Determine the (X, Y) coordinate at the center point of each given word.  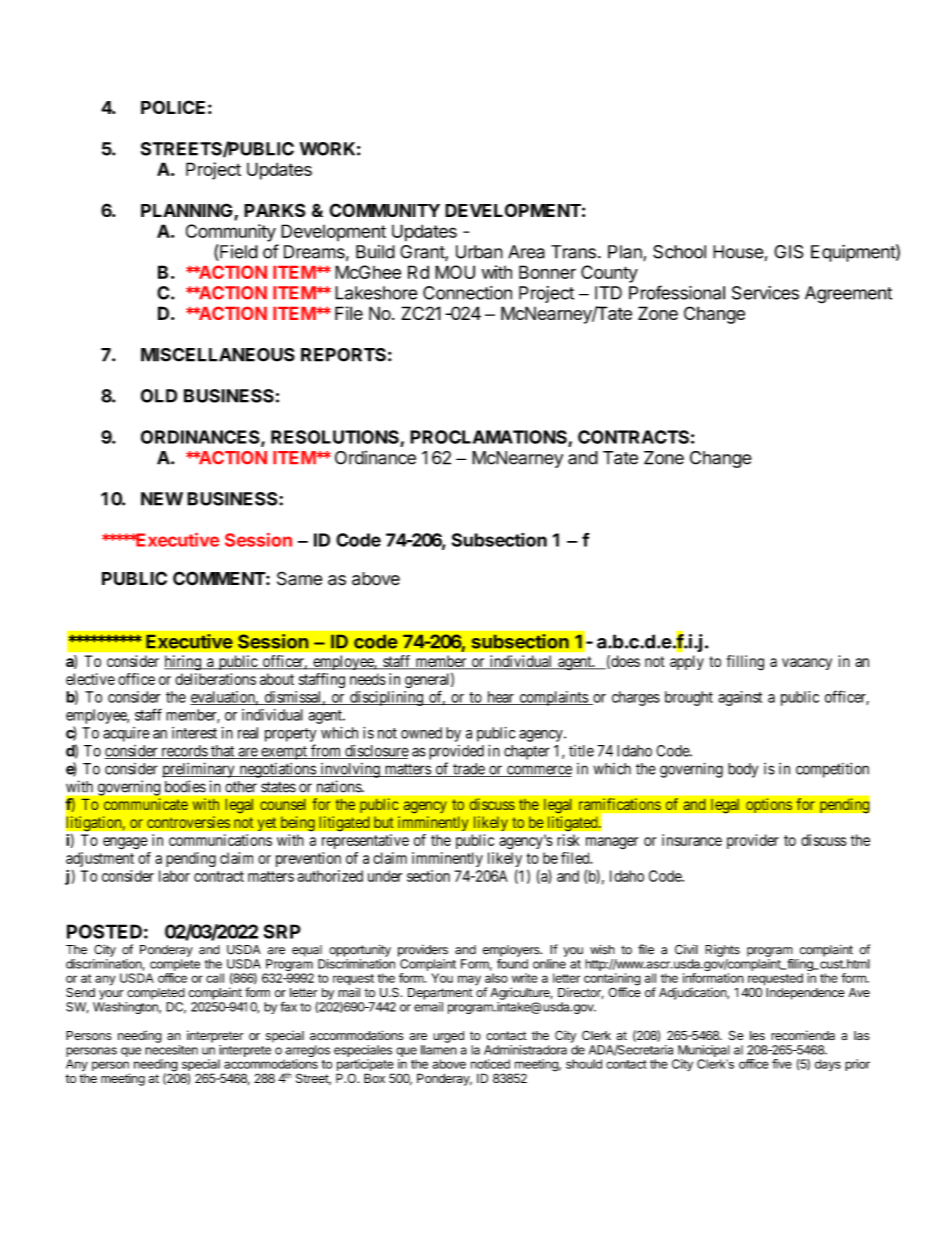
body (743, 770)
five (782, 1064)
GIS (789, 252)
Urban (479, 252)
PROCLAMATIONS (489, 438)
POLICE (173, 107)
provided (456, 752)
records (184, 752)
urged (448, 1037)
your (111, 995)
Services (765, 293)
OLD (159, 396)
